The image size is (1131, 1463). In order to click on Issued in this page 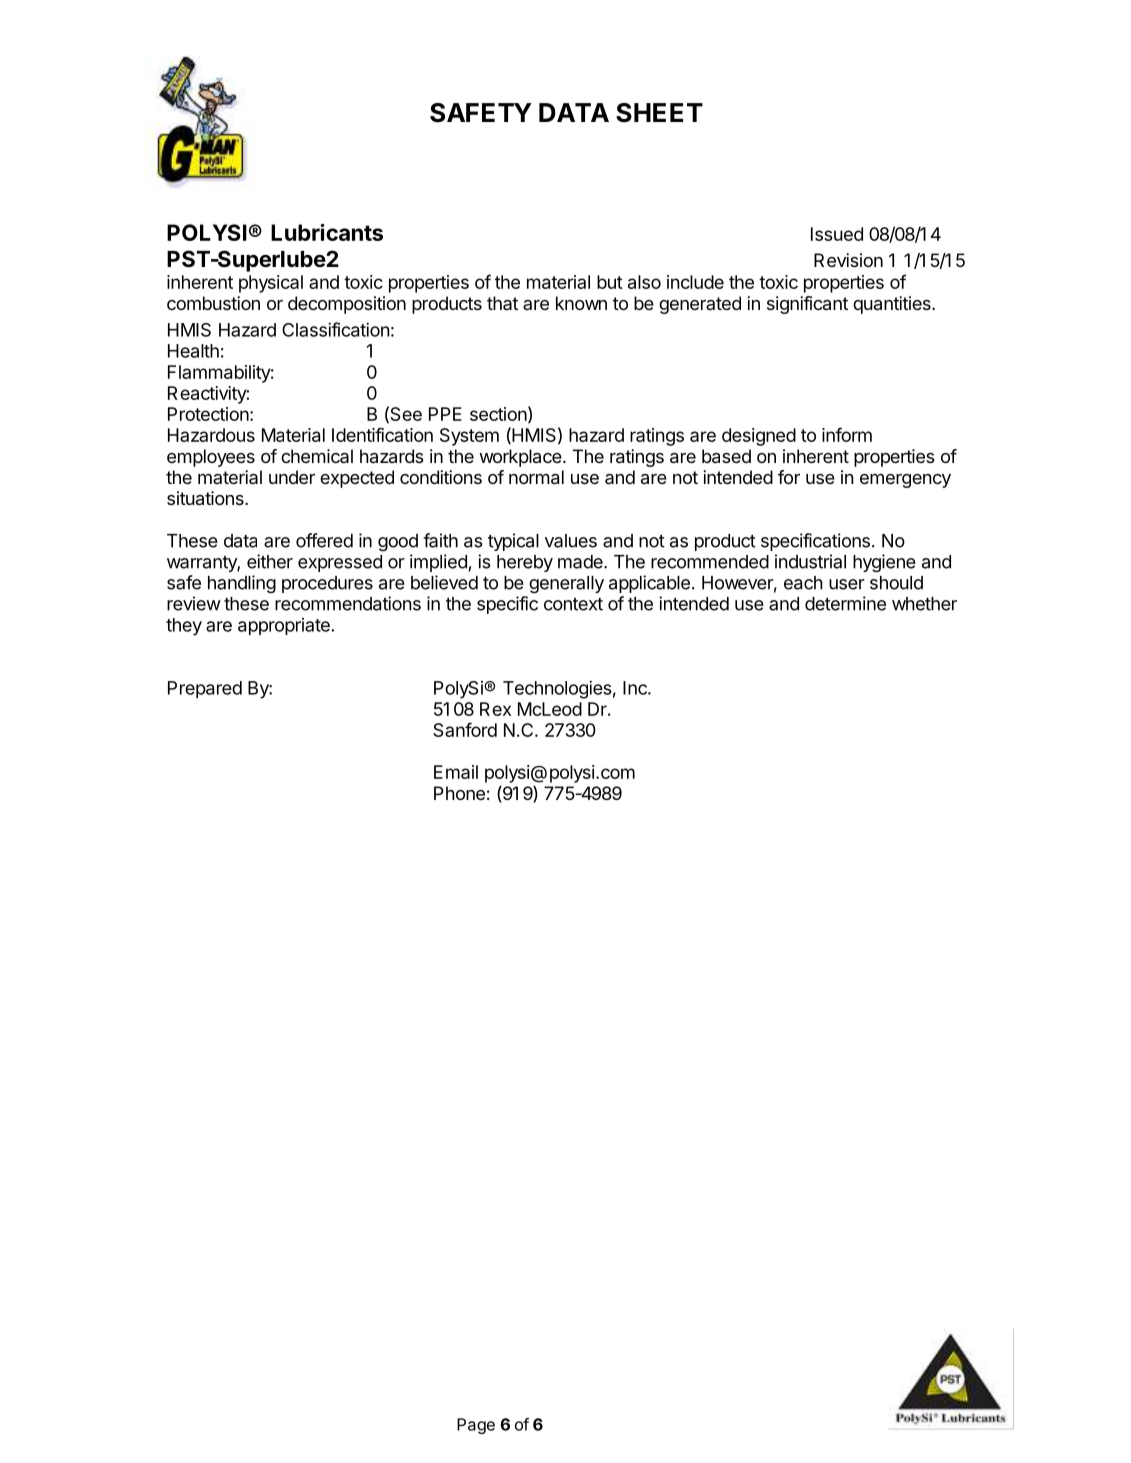, I will do `click(837, 234)`.
